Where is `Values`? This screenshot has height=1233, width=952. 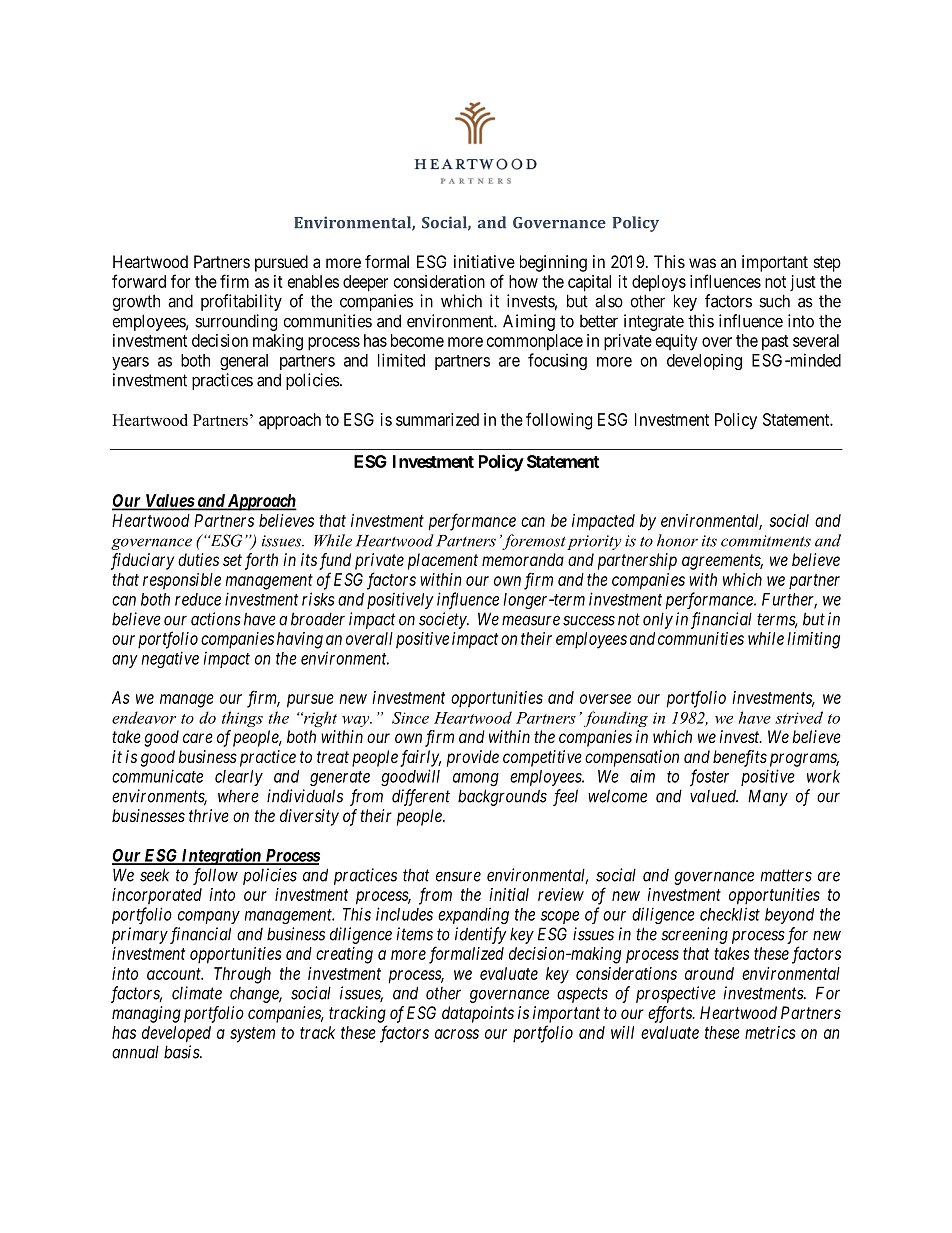 Values is located at coordinates (169, 501).
